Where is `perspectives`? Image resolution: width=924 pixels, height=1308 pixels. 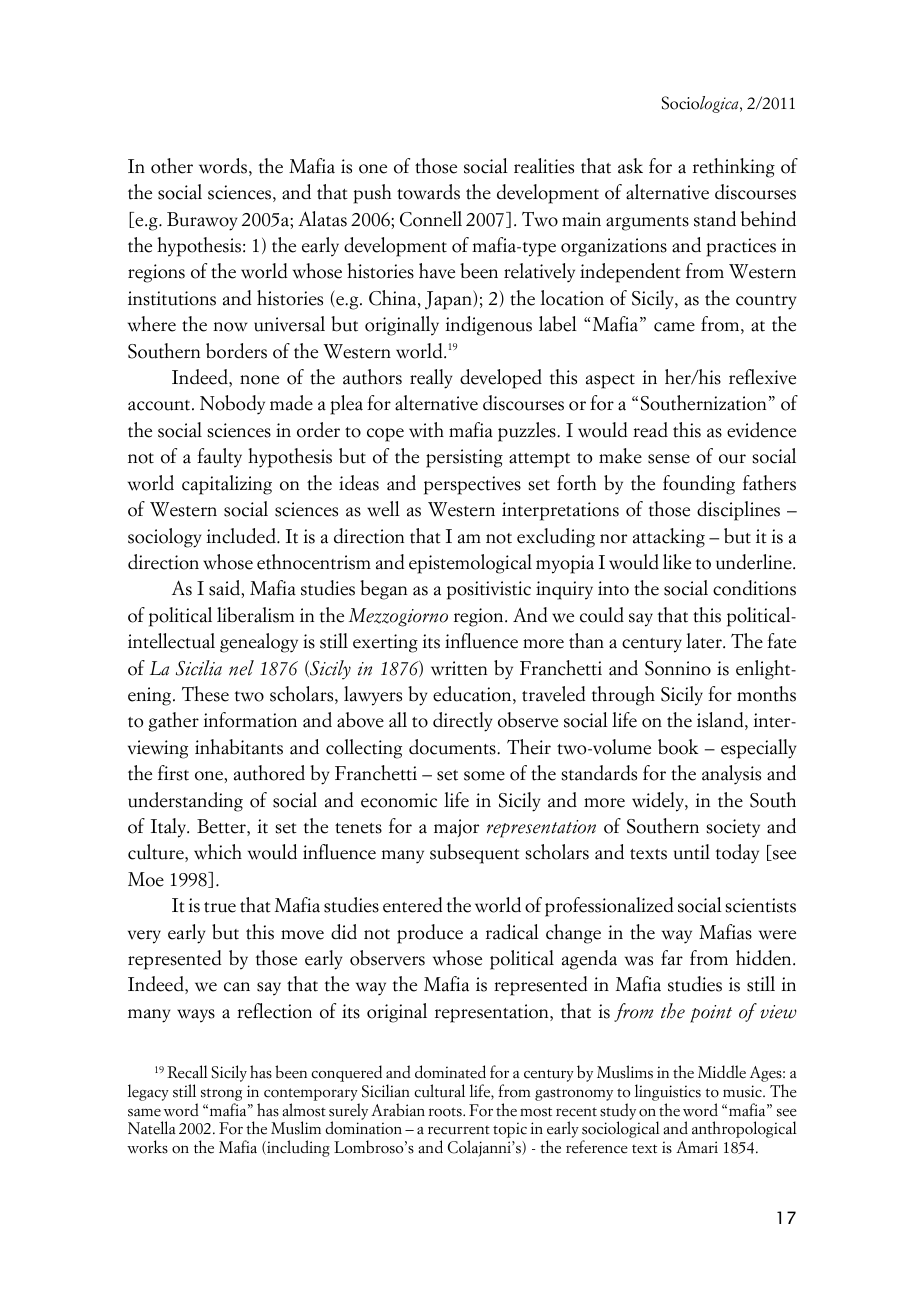
perspectives is located at coordinates (472, 485).
